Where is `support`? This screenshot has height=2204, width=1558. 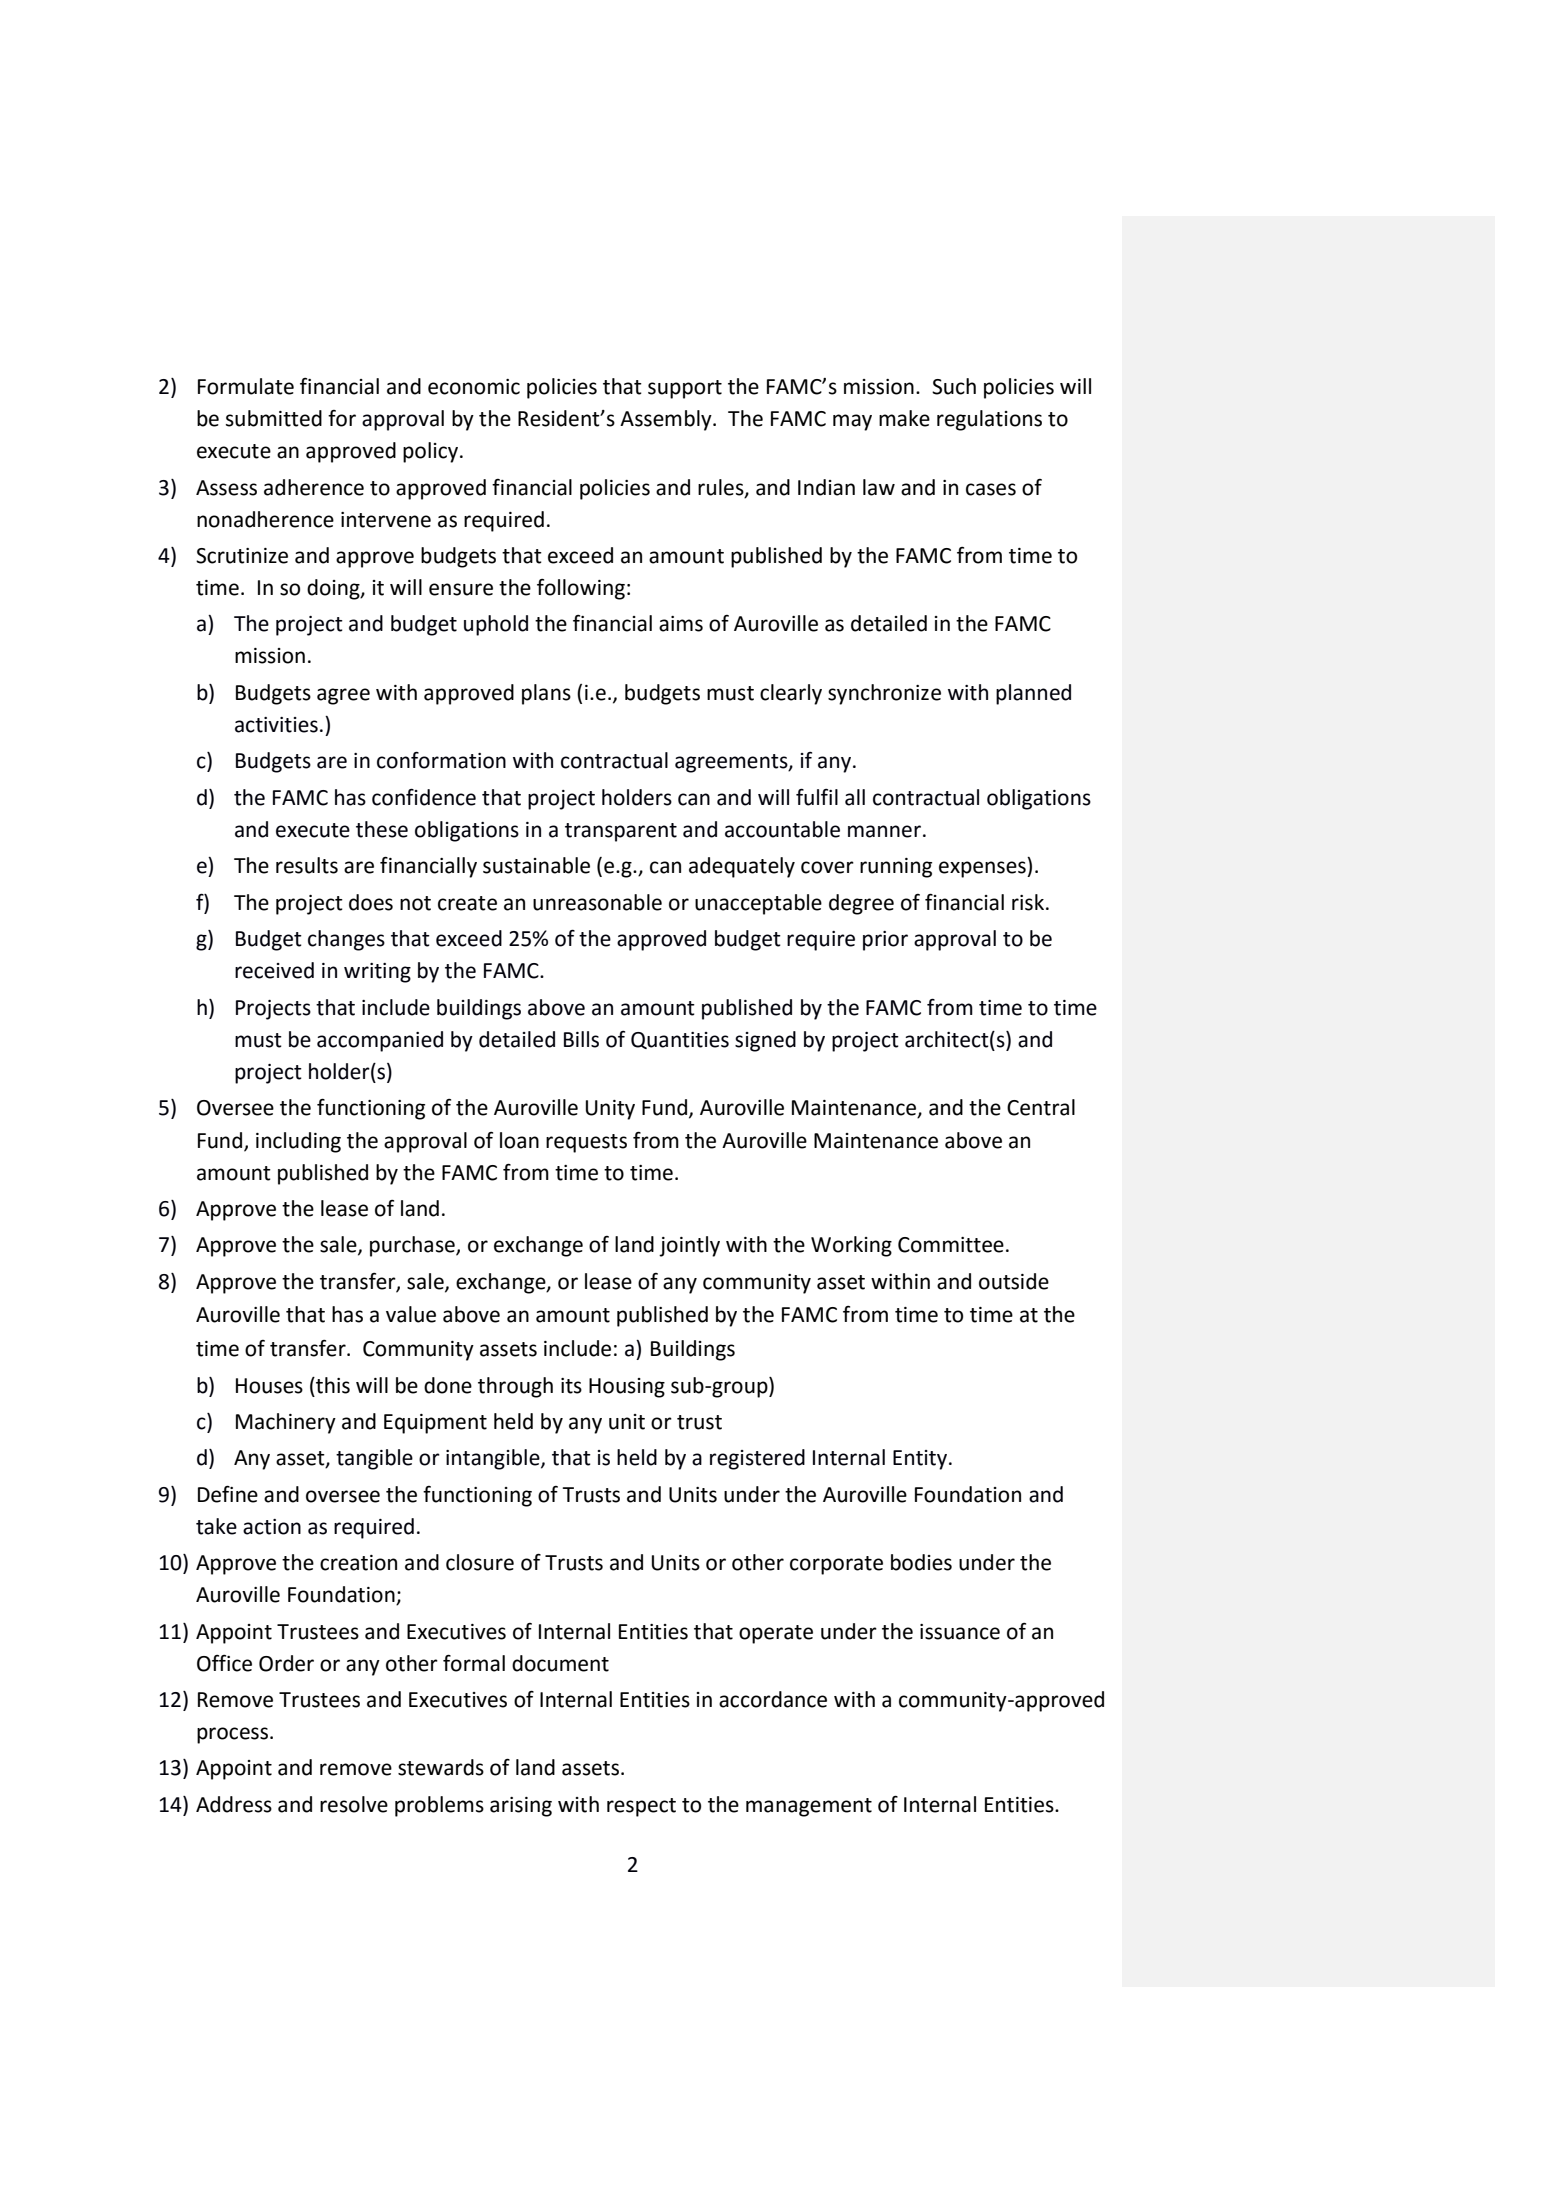
support is located at coordinates (685, 389).
